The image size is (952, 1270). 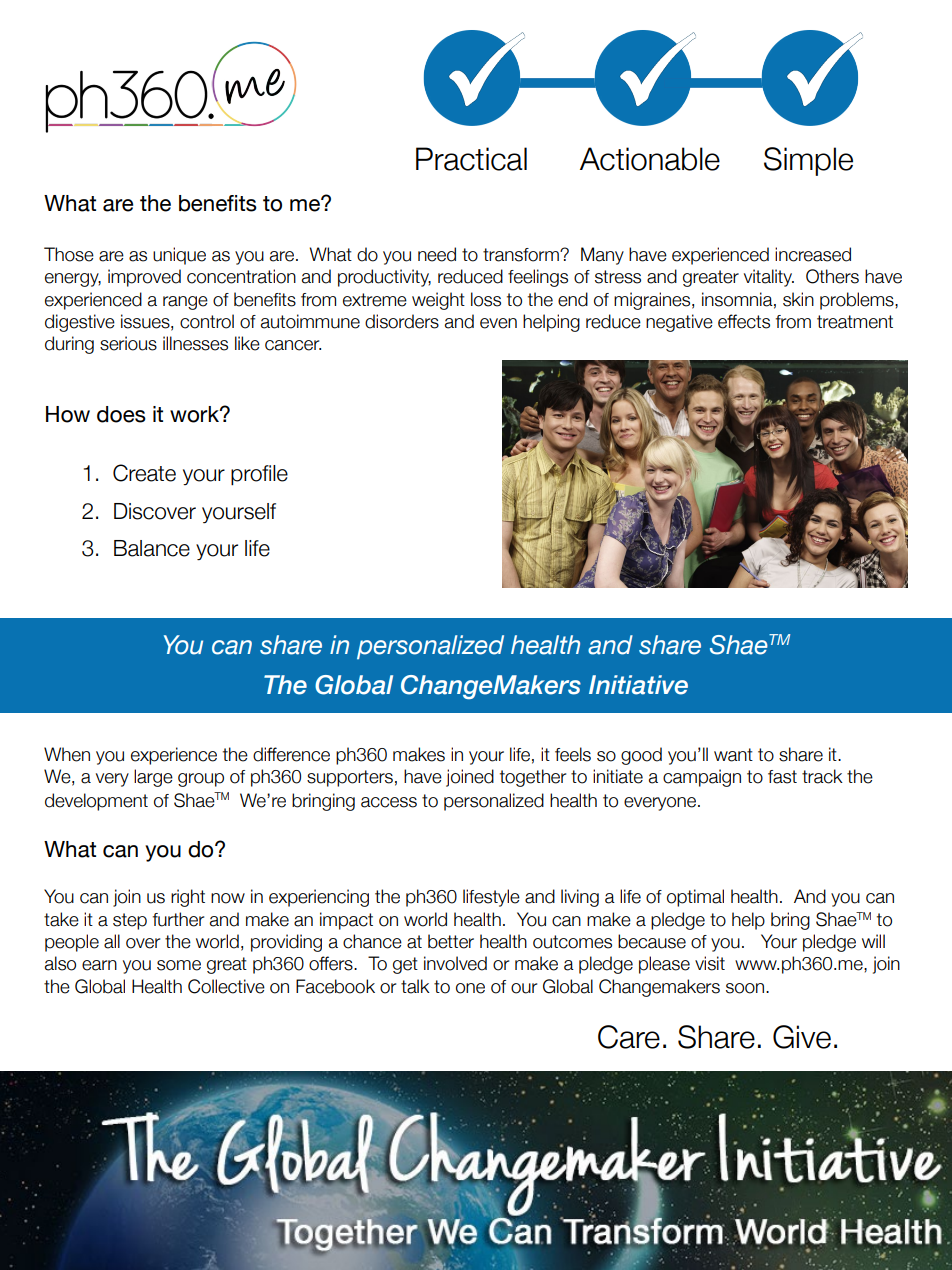 What do you see at coordinates (415, 986) in the page?
I see `talk` at bounding box center [415, 986].
